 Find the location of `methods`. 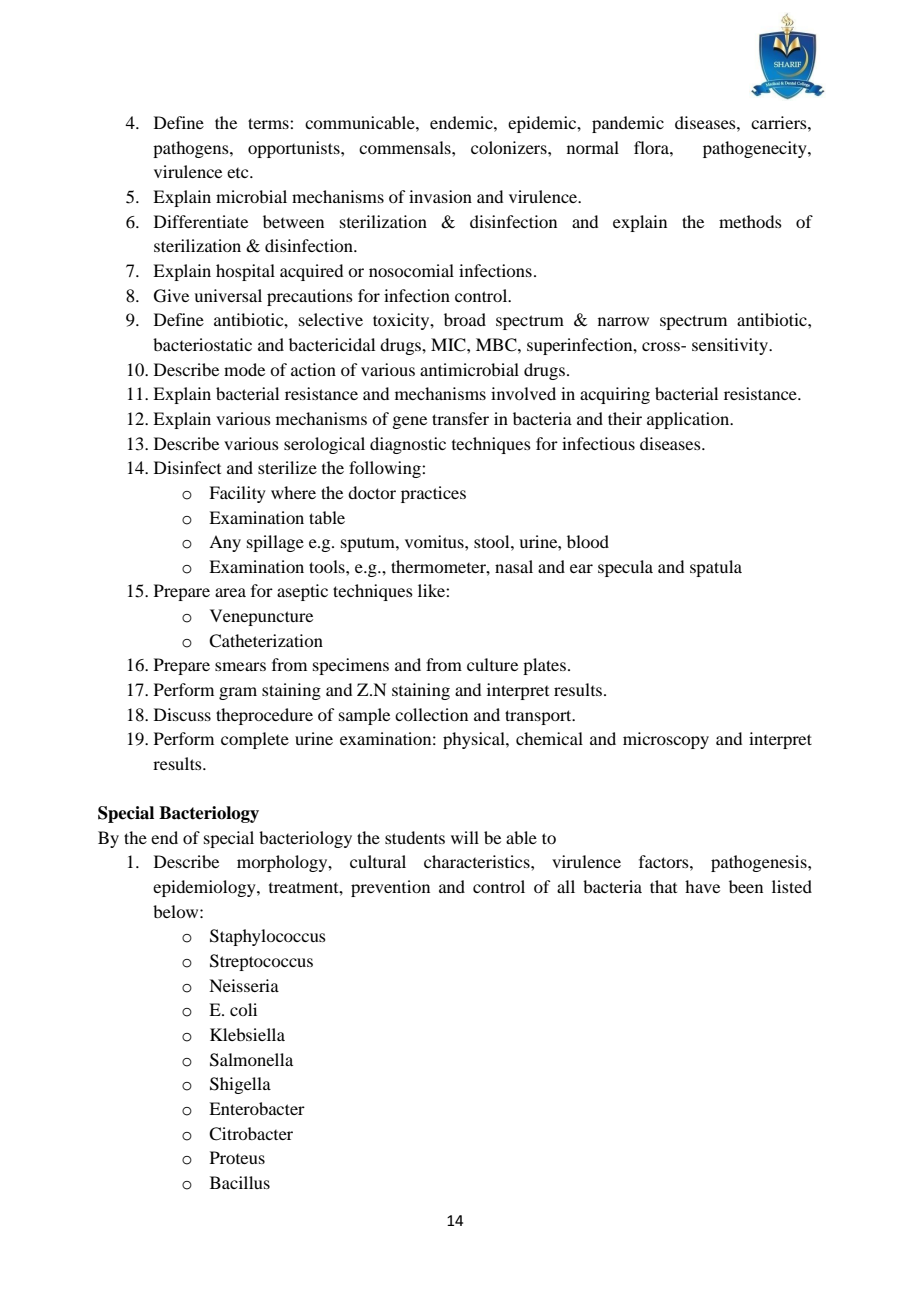

methods is located at coordinates (750, 221).
